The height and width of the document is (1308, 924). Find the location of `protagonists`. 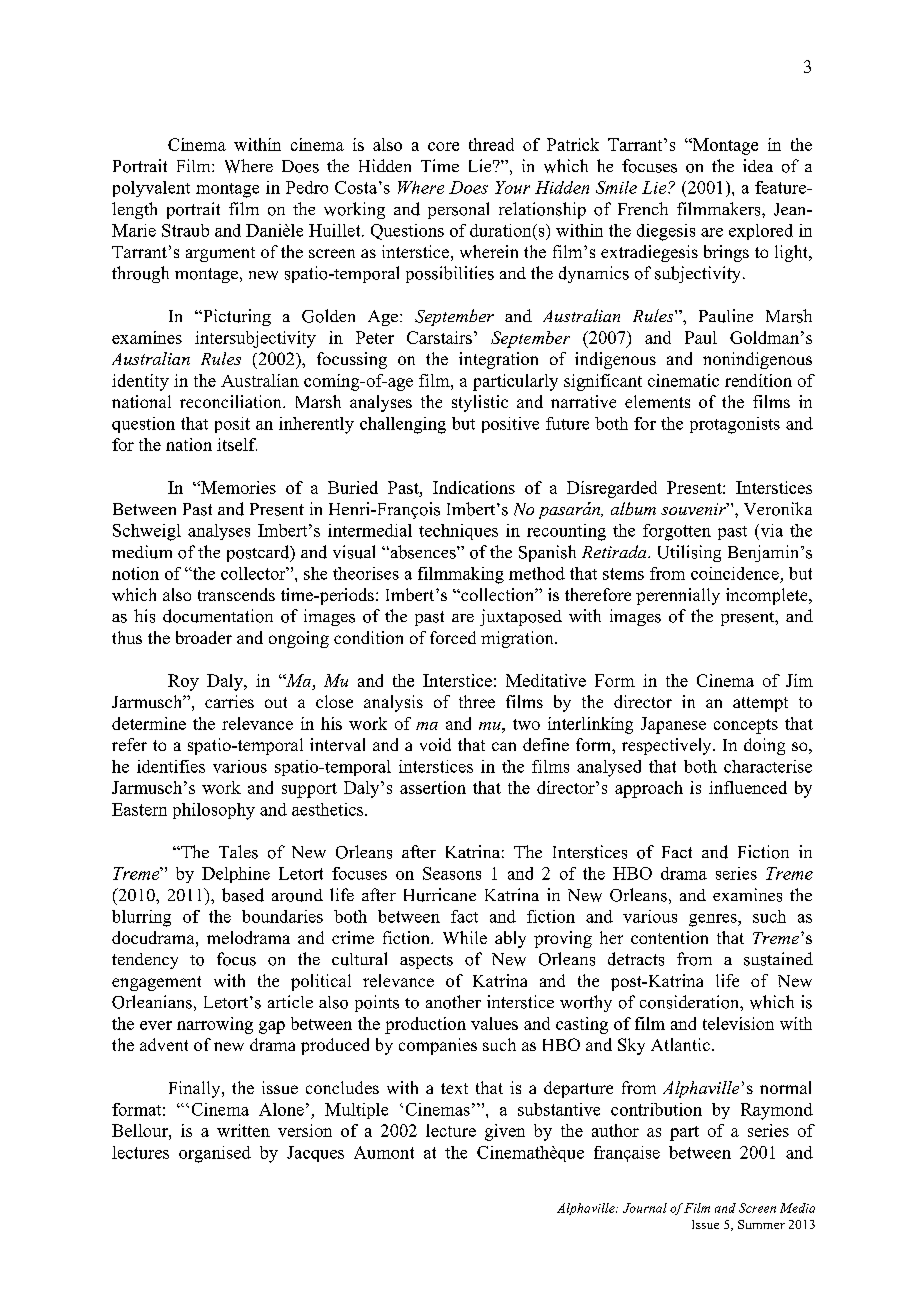

protagonists is located at coordinates (735, 425).
